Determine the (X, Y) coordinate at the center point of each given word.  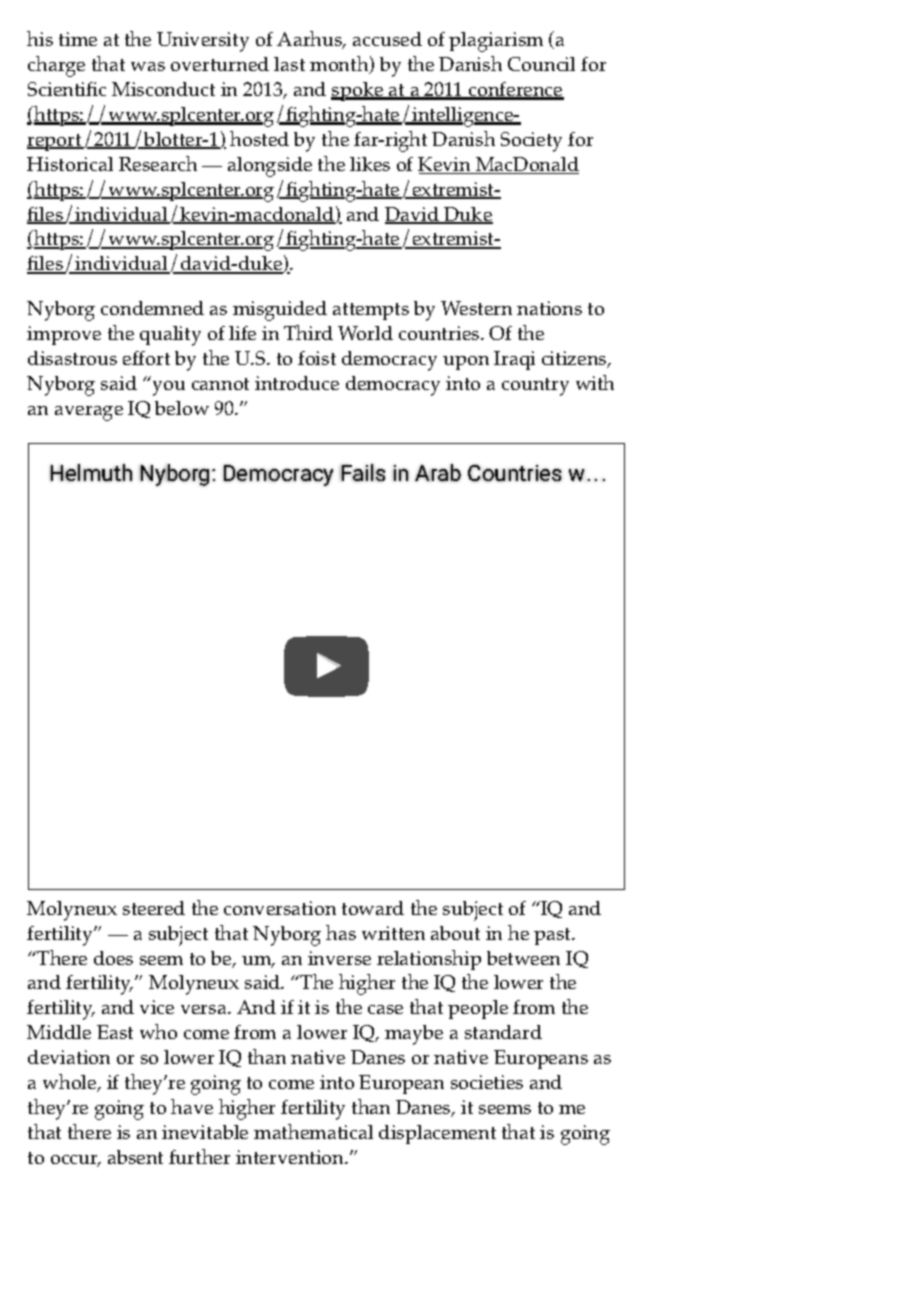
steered (154, 908)
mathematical (313, 1131)
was (148, 66)
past (554, 936)
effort (146, 358)
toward (373, 908)
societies (487, 1082)
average (89, 413)
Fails (362, 472)
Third (308, 332)
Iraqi (514, 360)
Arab (438, 472)
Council (541, 64)
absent (135, 1157)
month (340, 65)
